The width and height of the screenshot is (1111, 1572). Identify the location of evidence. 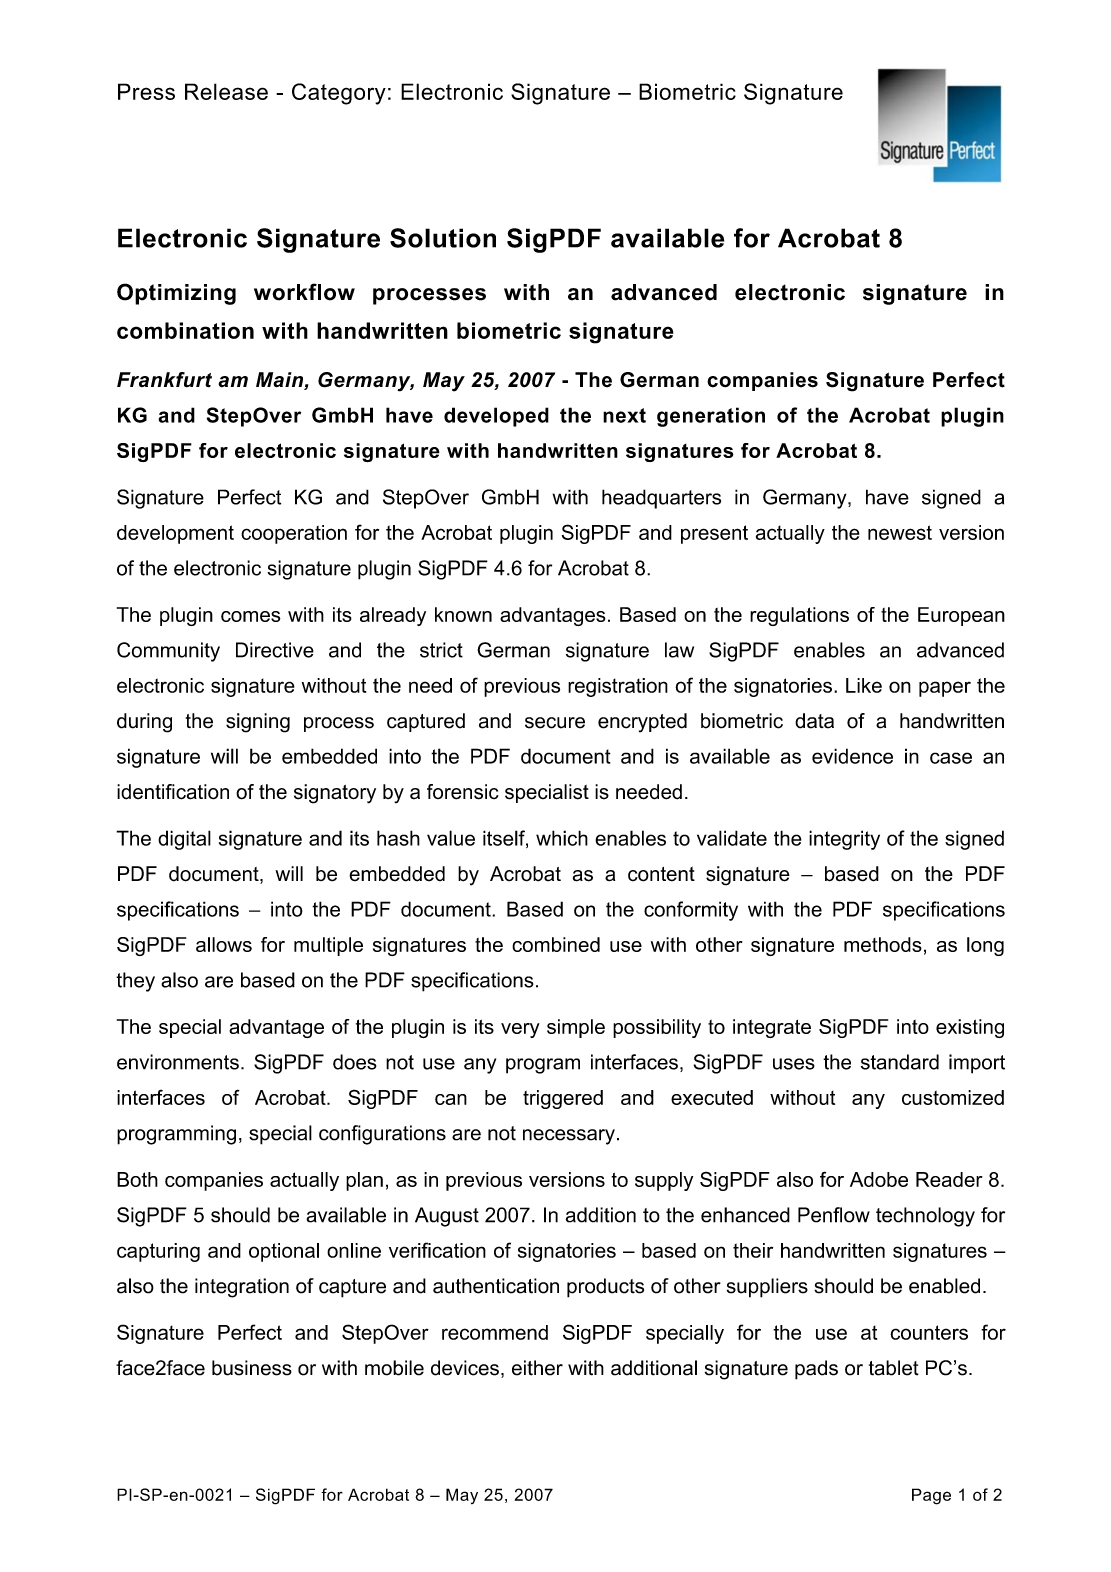
(852, 756).
